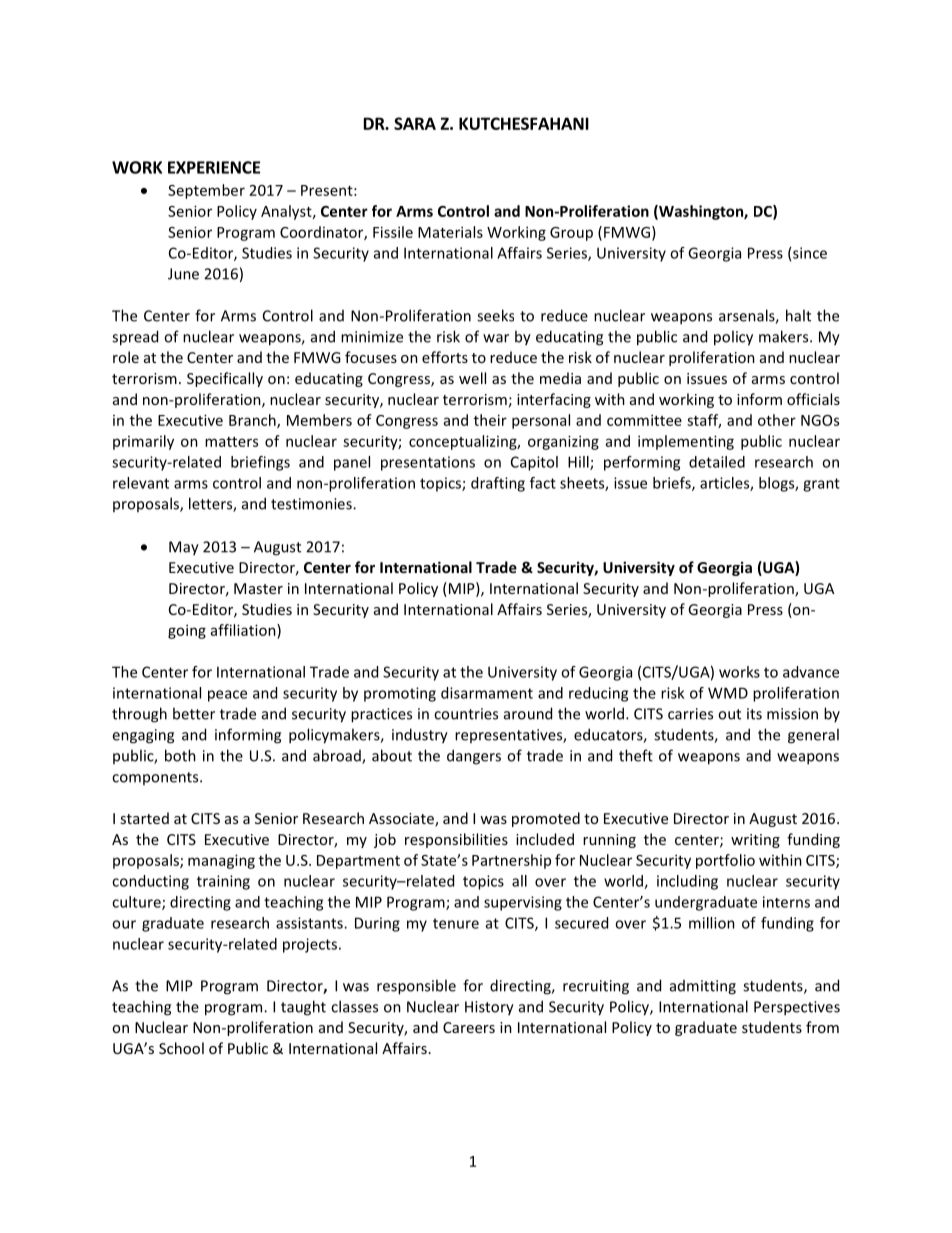 The image size is (952, 1233). I want to click on SARA, so click(415, 123).
